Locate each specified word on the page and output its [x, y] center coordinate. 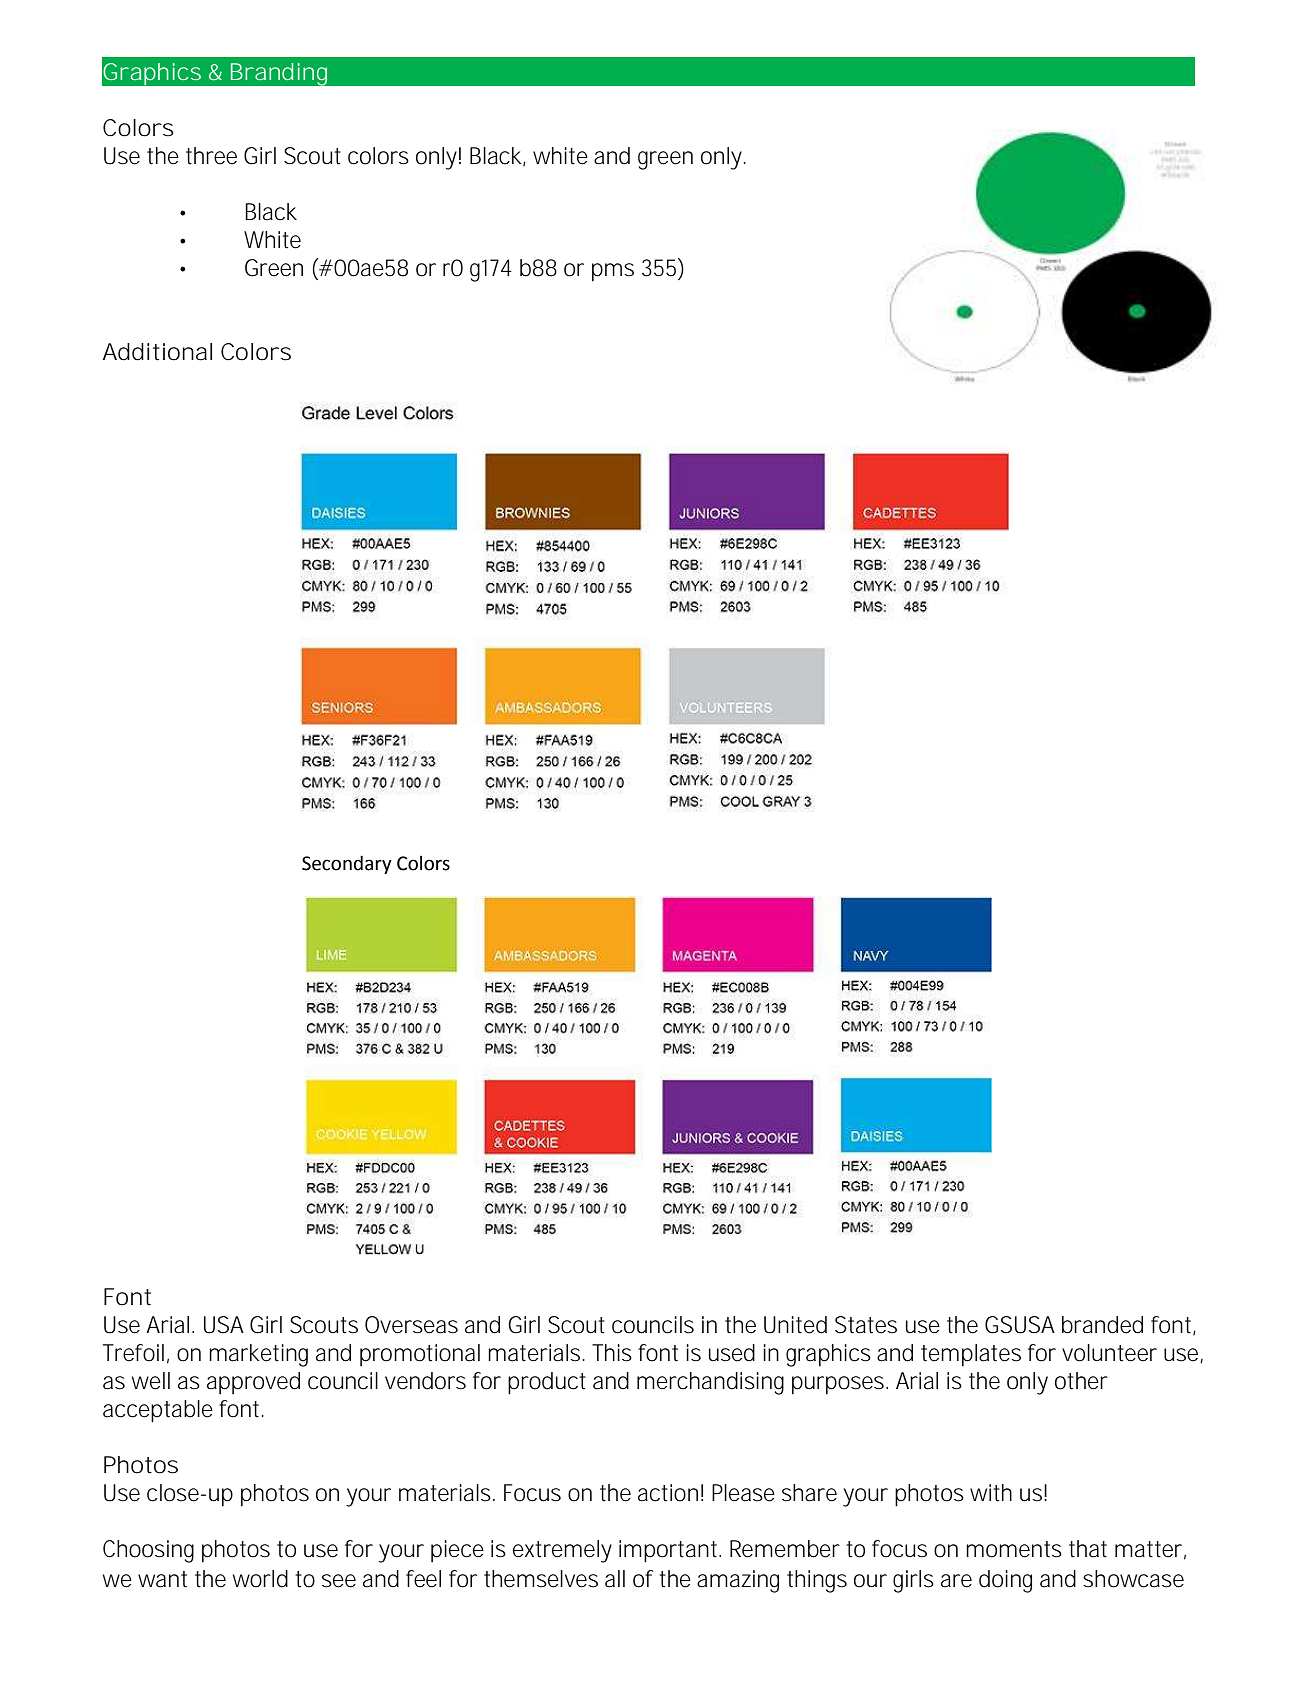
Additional [157, 352]
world [260, 1579]
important [670, 1551]
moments [1014, 1549]
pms [613, 272]
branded [1102, 1325]
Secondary [347, 864]
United [795, 1325]
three [211, 156]
